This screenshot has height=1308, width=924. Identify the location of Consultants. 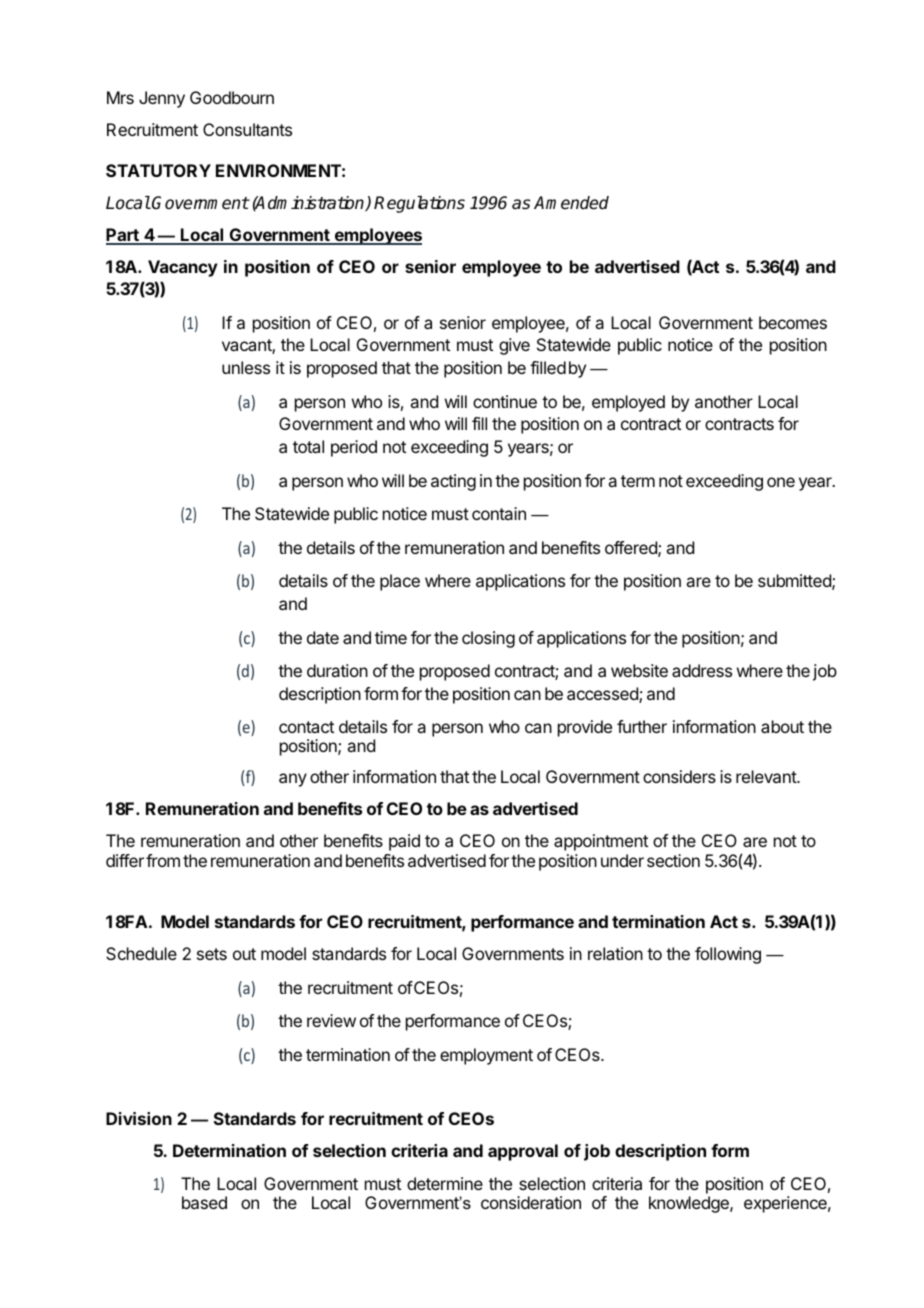
(247, 129).
